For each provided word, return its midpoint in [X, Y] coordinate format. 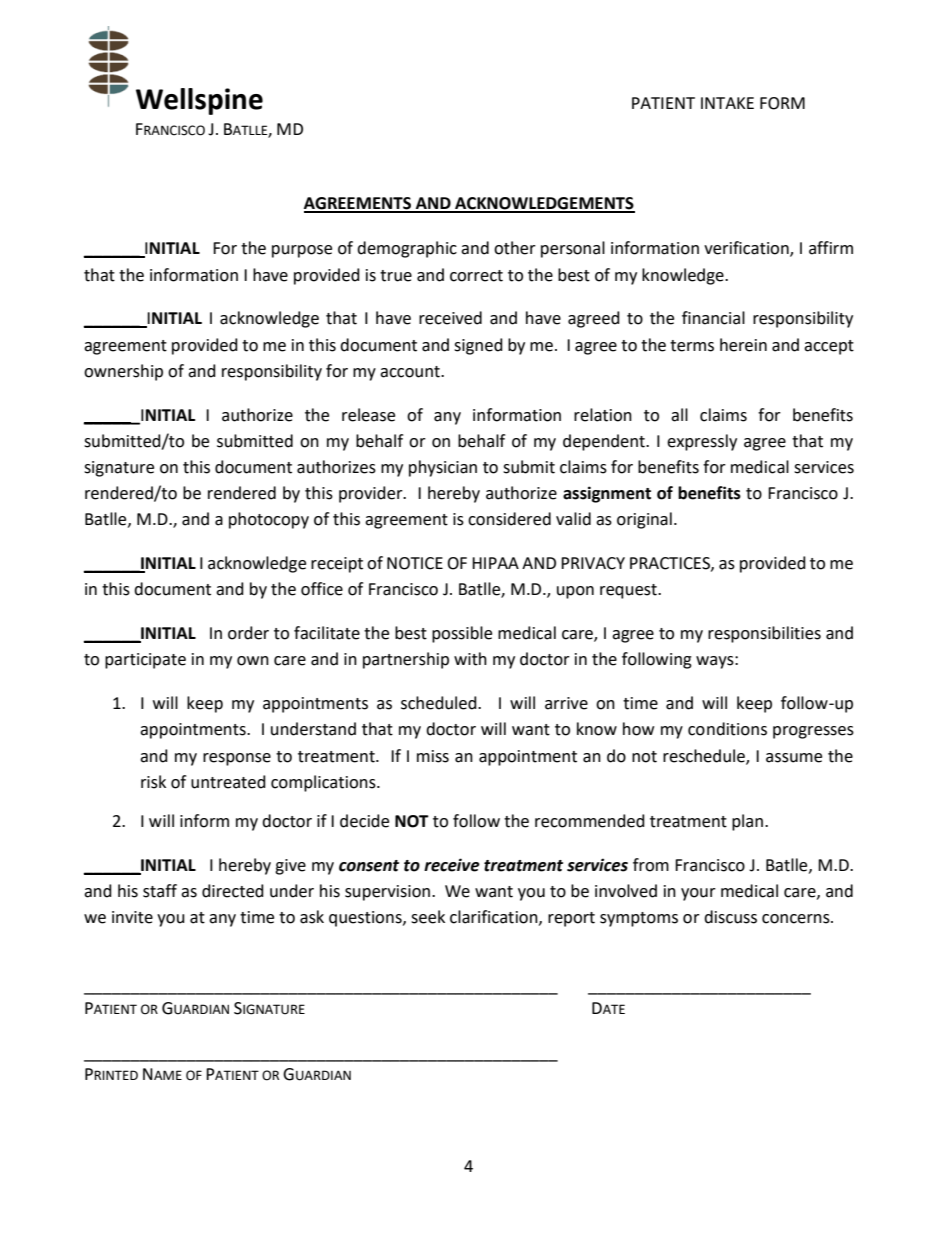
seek [428, 917]
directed [233, 891]
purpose [302, 251]
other [515, 248]
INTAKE [727, 103]
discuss [730, 917]
